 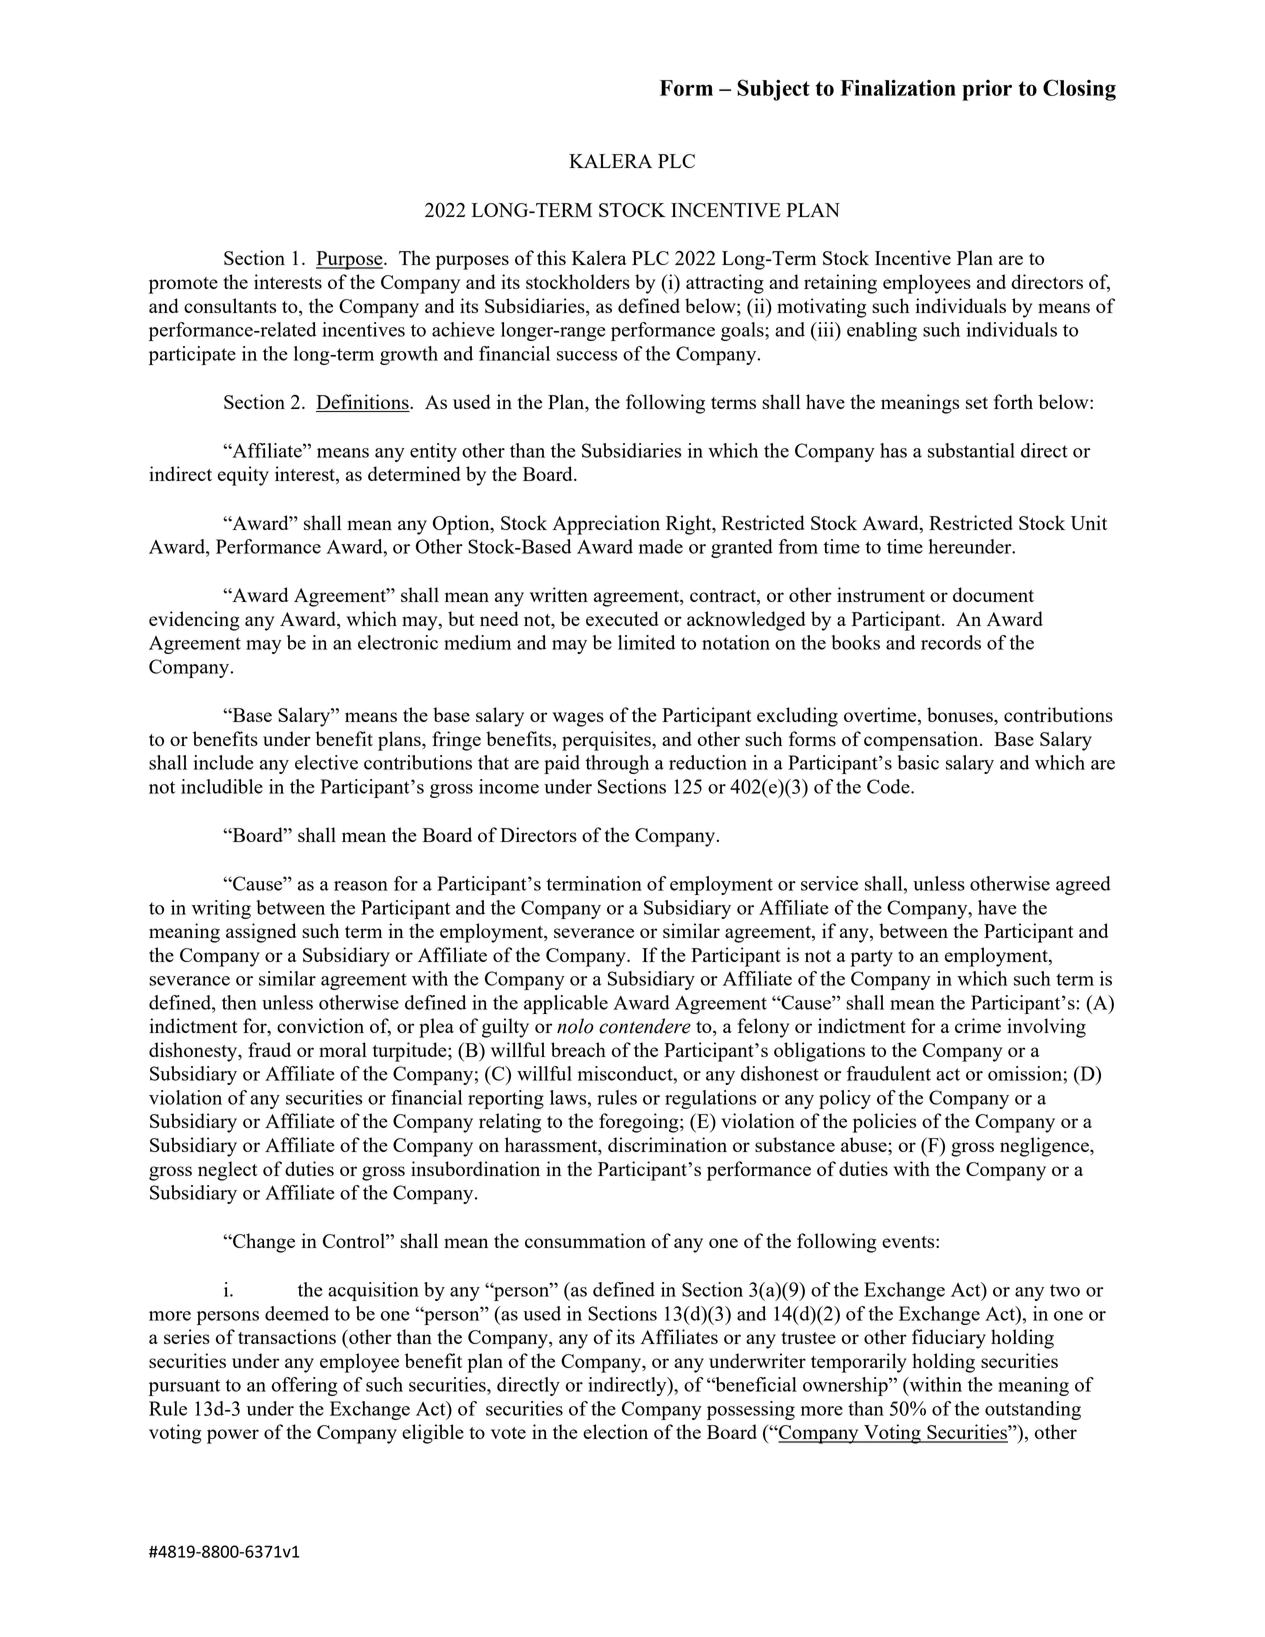 What do you see at coordinates (987, 90) in the image?
I see `prior` at bounding box center [987, 90].
